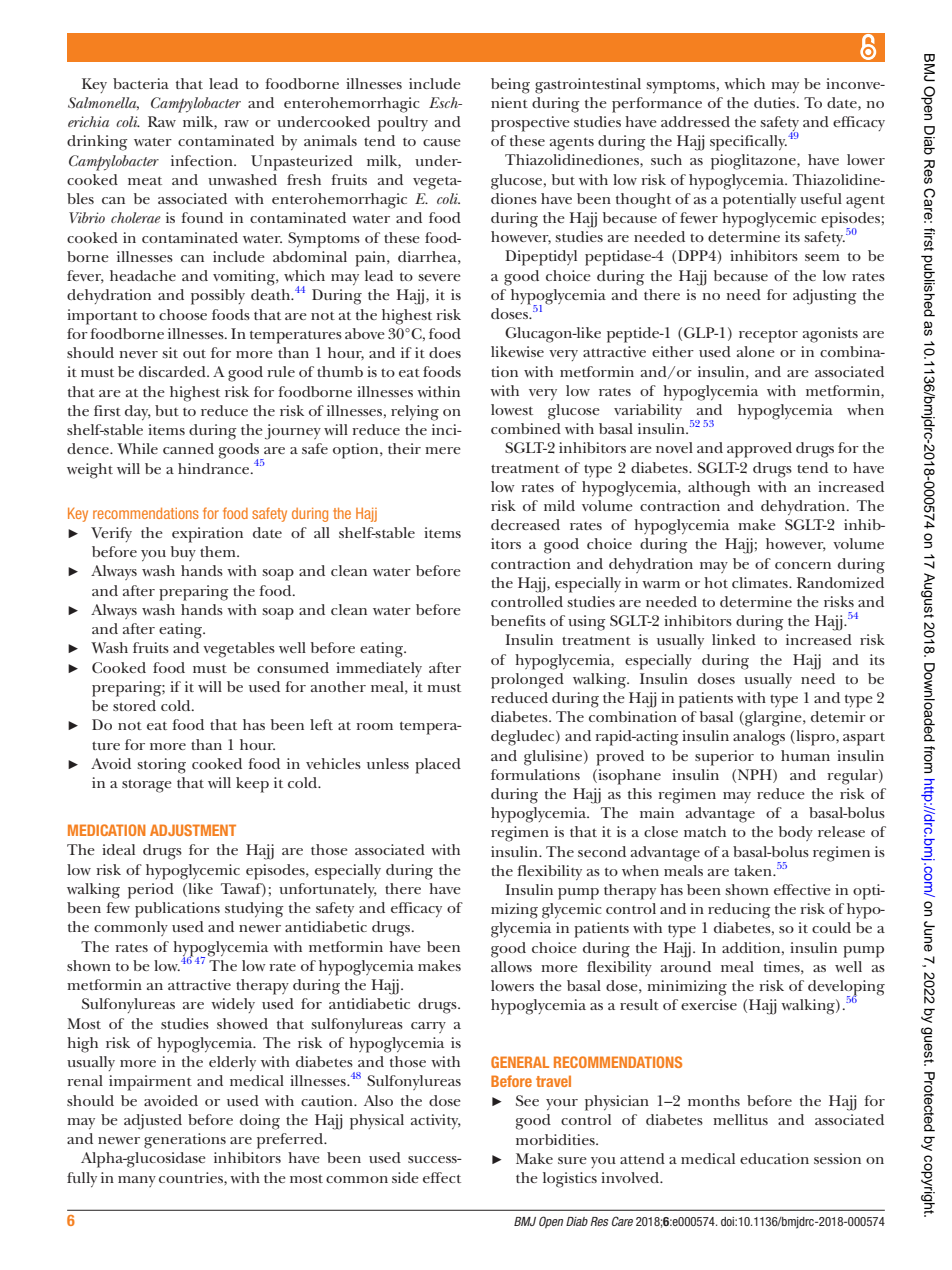 The height and width of the screenshot is (1270, 952). Describe the element at coordinates (436, 1121) in the screenshot. I see `activity` at that location.
